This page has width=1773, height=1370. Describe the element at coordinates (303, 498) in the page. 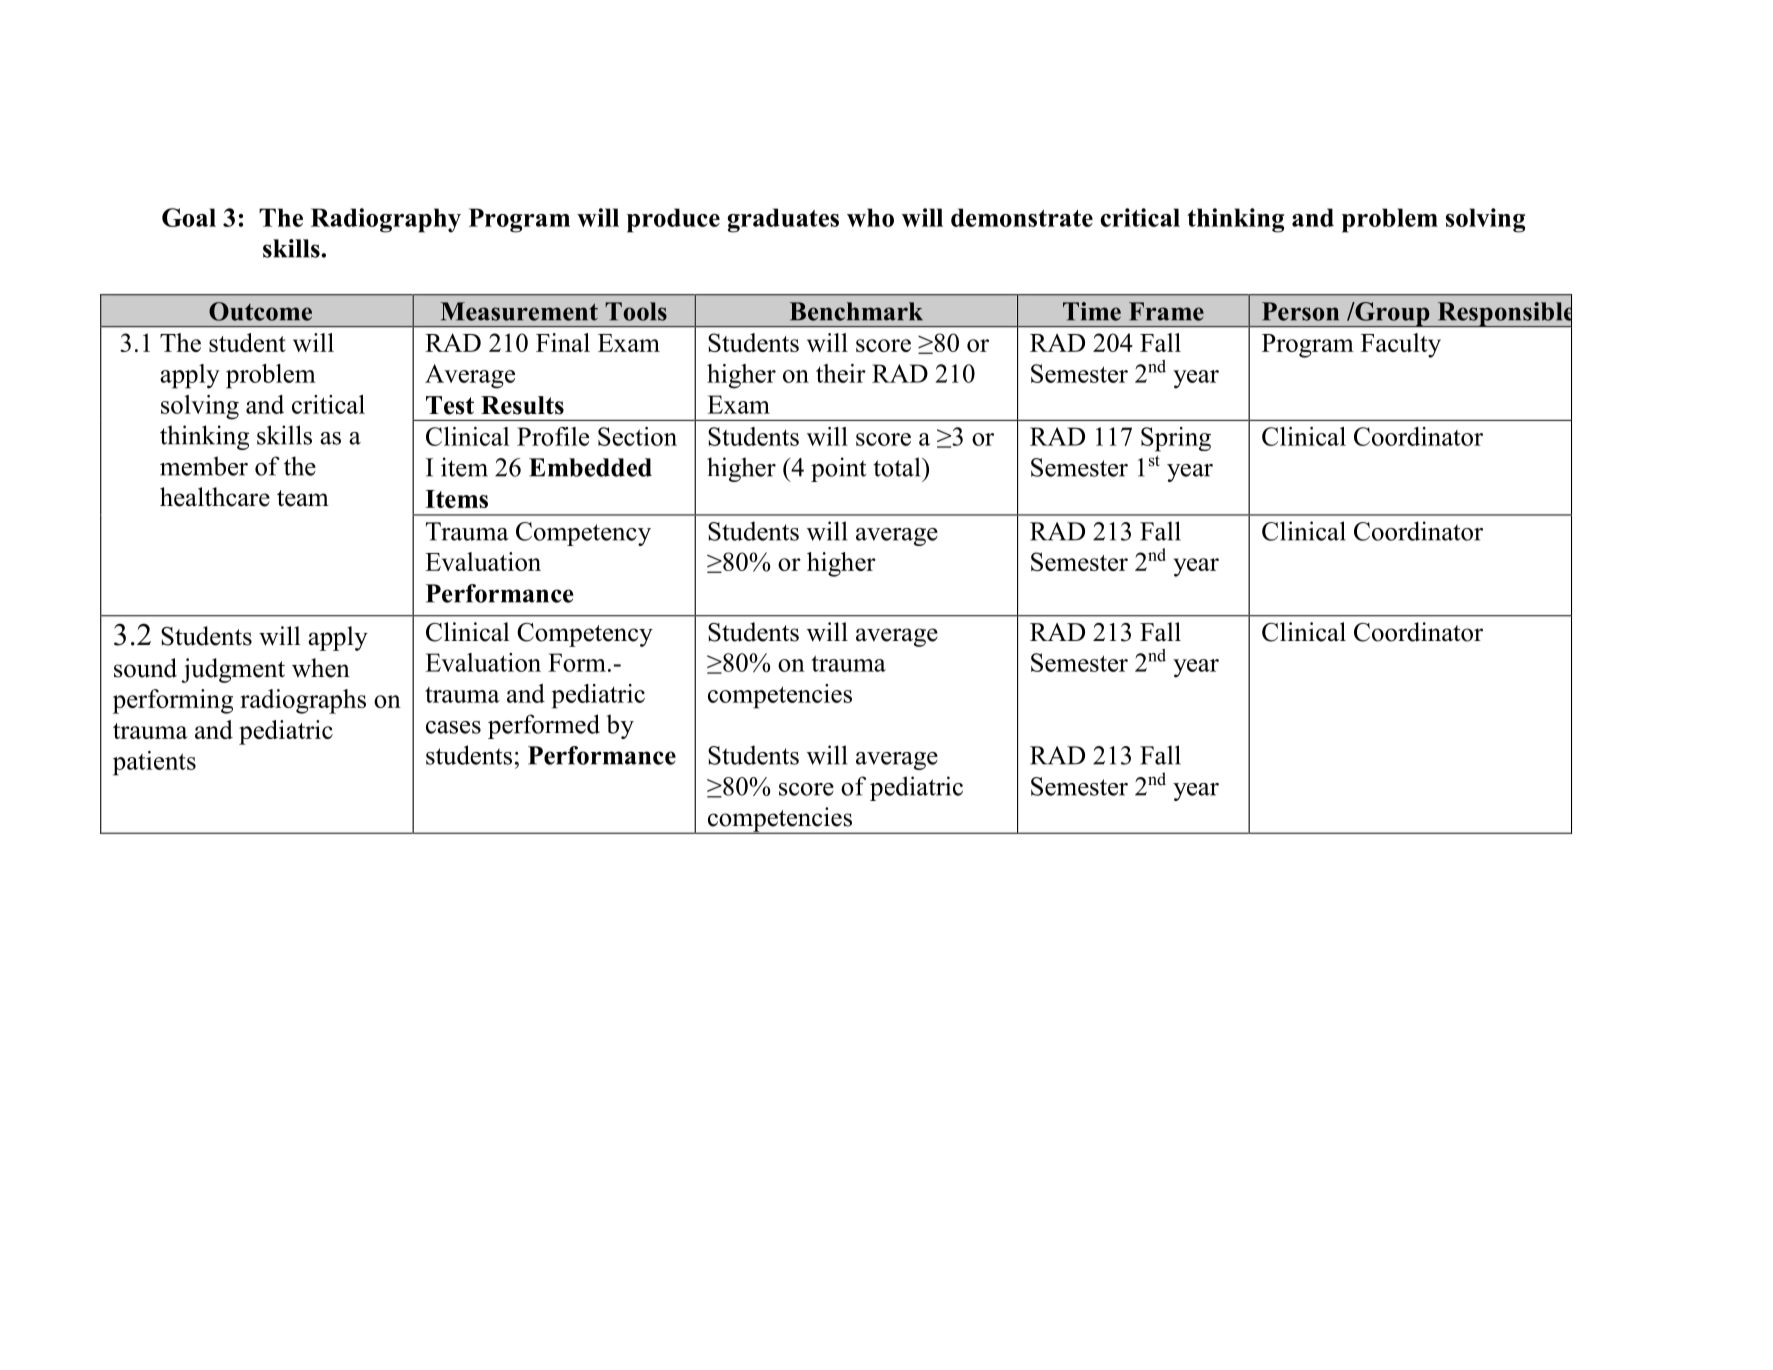

I see `team` at that location.
